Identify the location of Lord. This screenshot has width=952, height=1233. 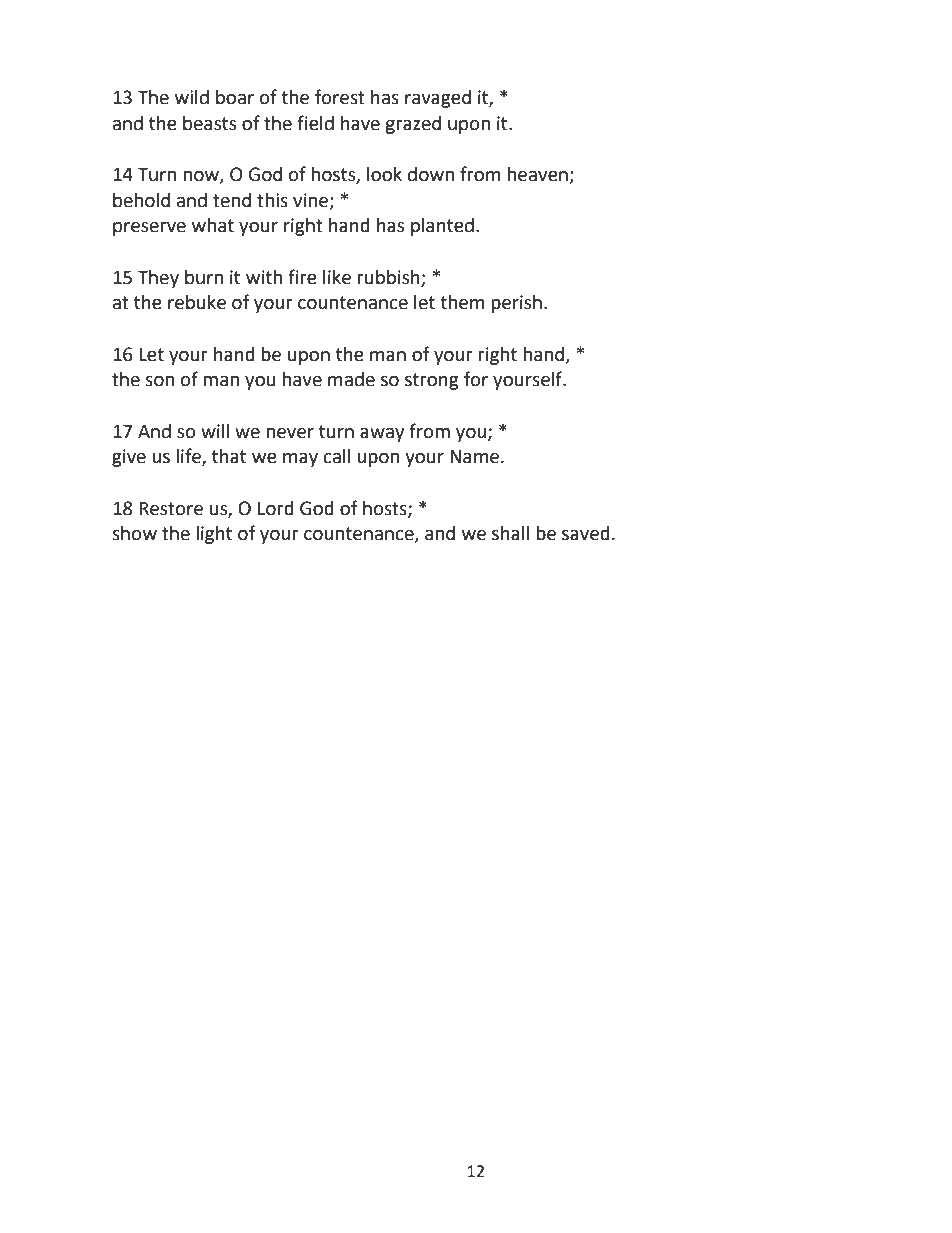
(276, 508).
